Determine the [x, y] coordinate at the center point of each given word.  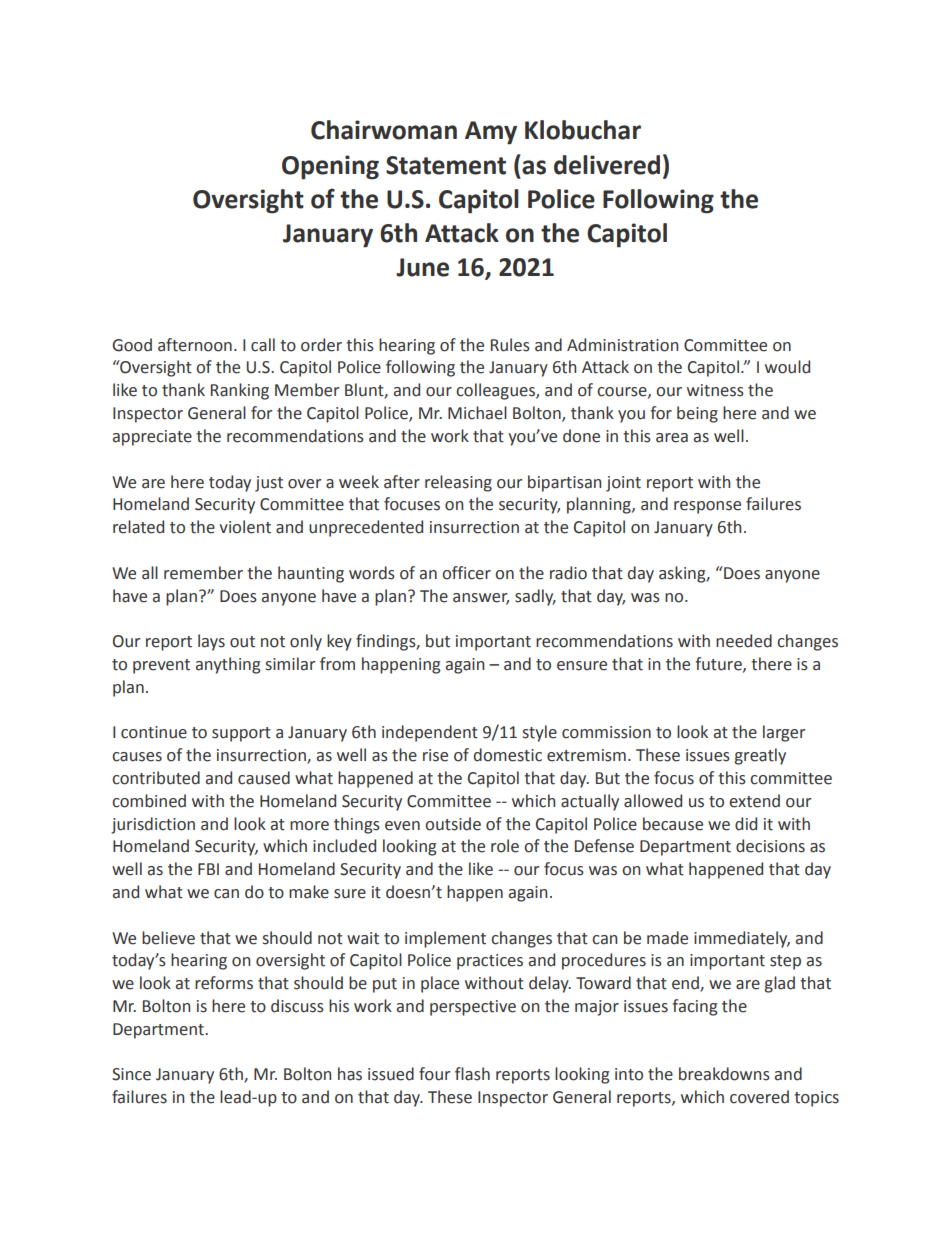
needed [744, 641]
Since [131, 1074]
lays [211, 642]
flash [472, 1074]
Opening [330, 167]
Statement [446, 165]
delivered [607, 165]
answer [481, 598]
